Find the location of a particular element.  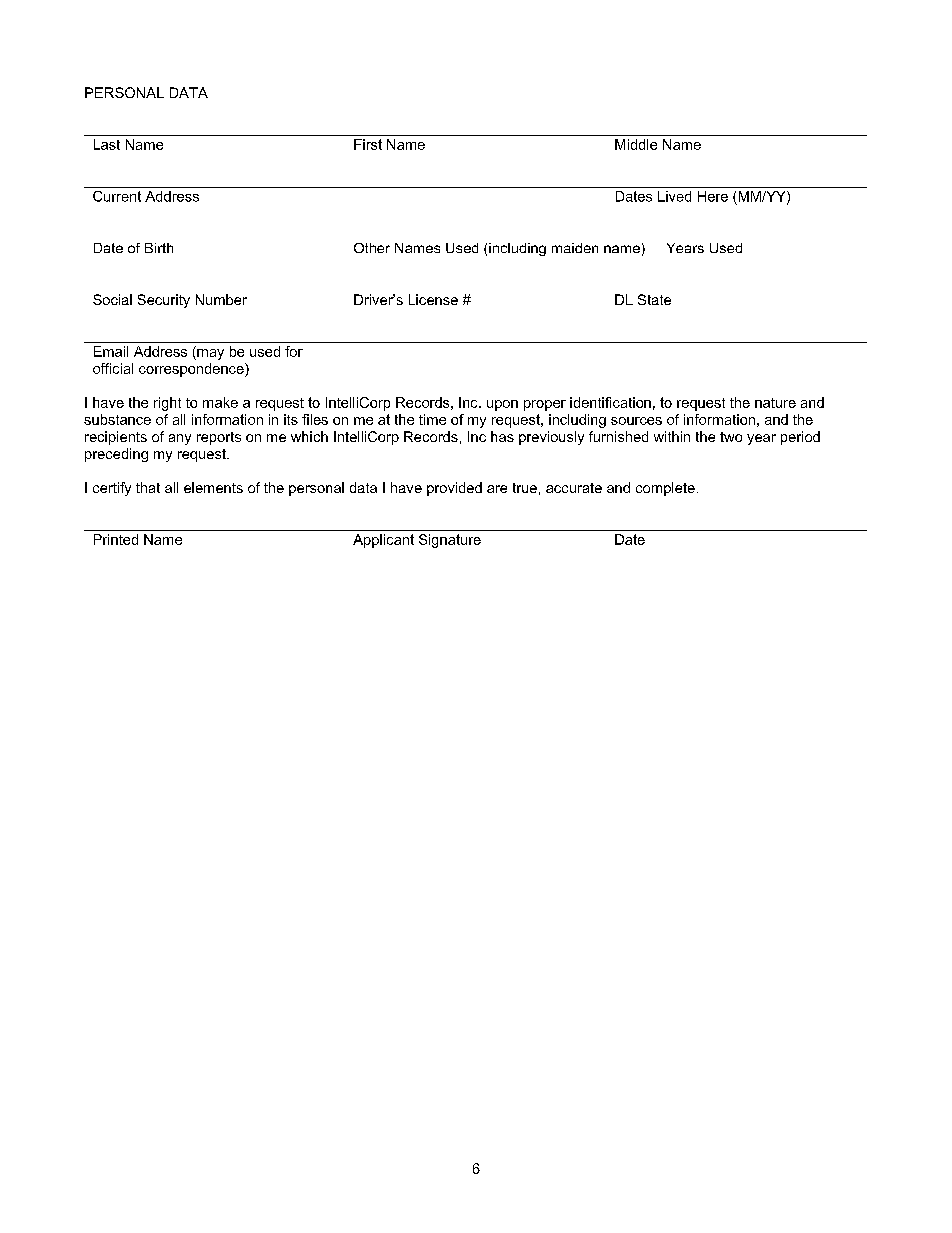

sources is located at coordinates (636, 421).
